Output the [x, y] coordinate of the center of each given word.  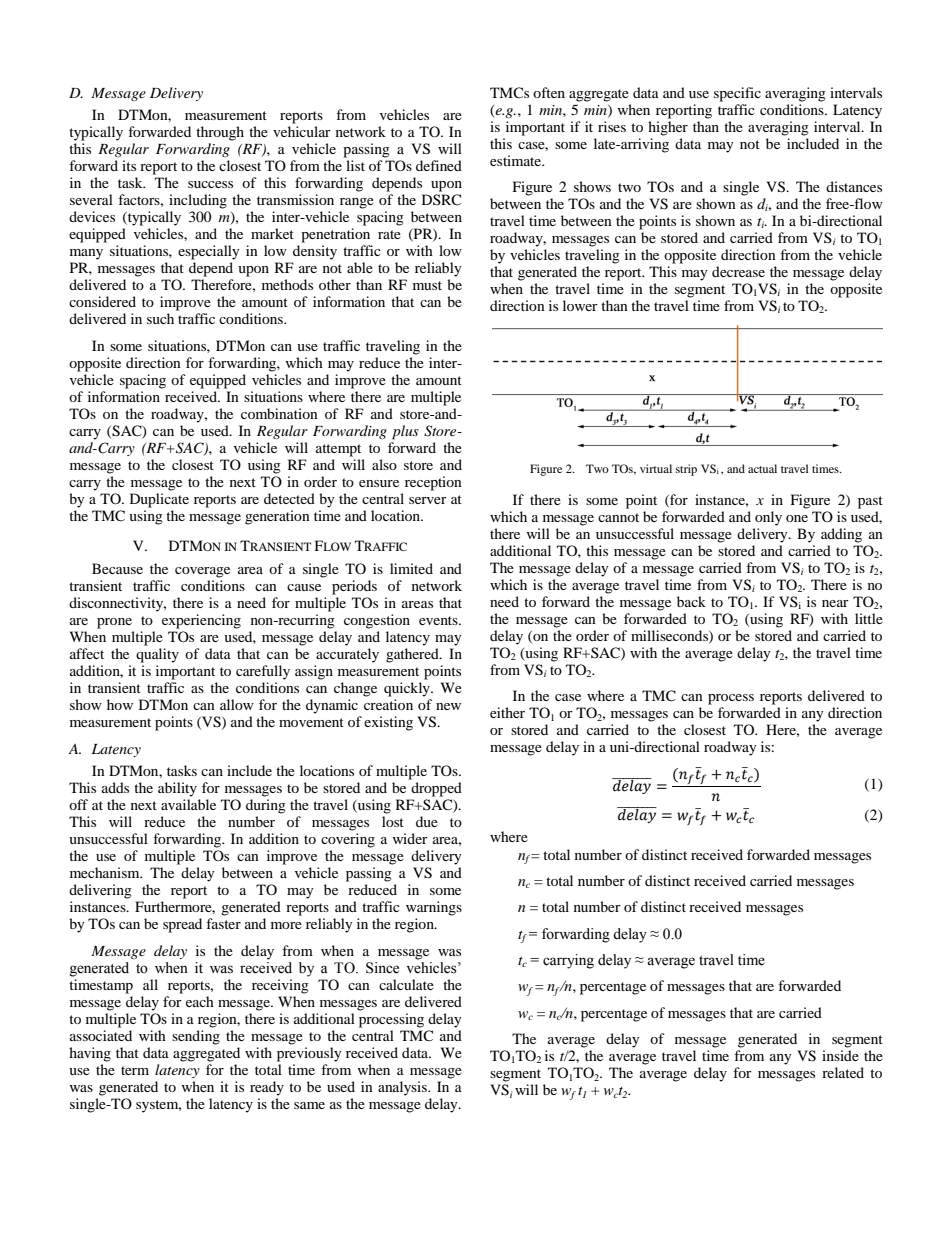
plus [405, 432]
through [220, 133]
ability [177, 789]
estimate [517, 160]
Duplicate [159, 500]
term [135, 1070]
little [869, 618]
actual [762, 468]
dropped [436, 789]
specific [737, 94]
